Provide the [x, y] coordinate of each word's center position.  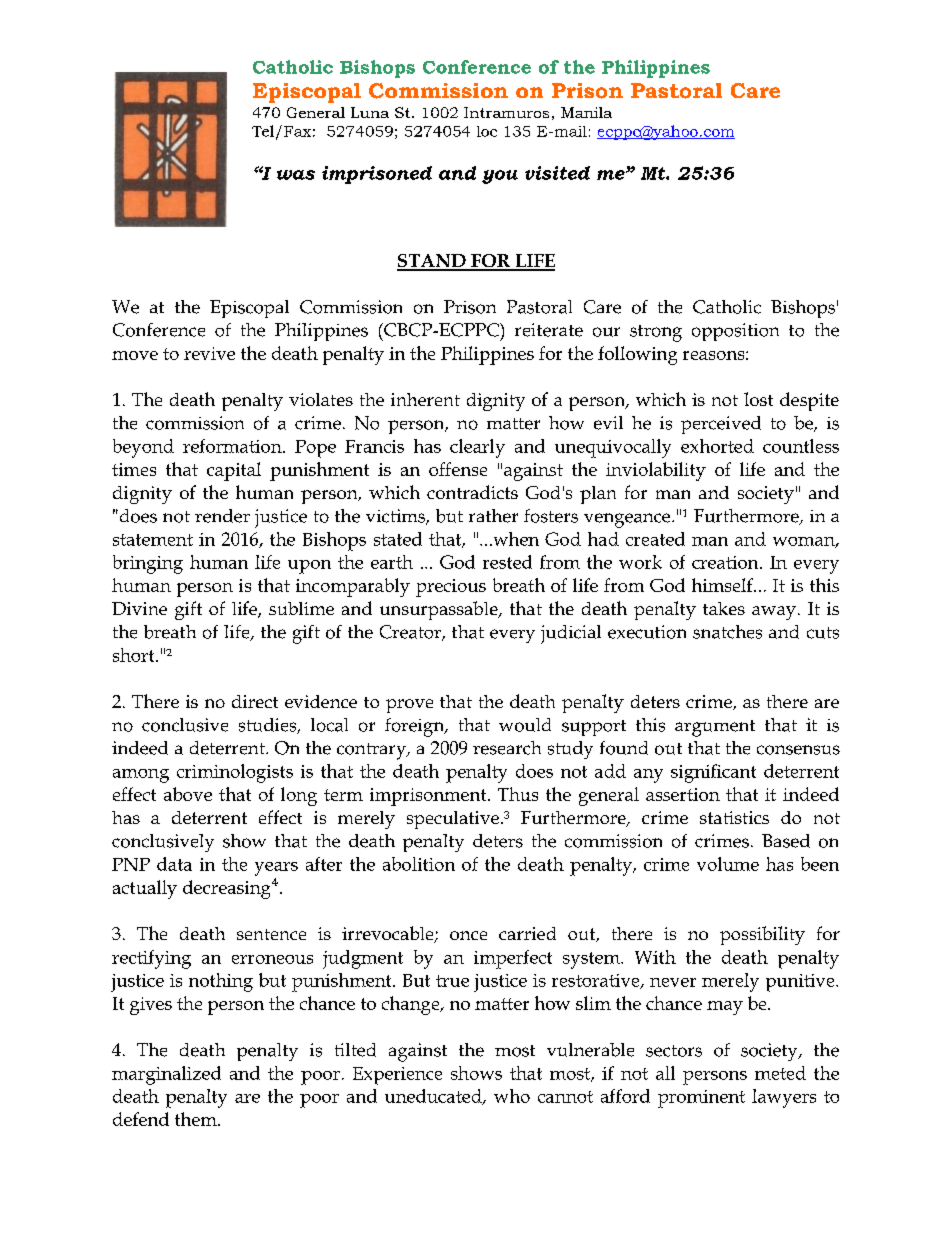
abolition [419, 864]
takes [724, 608]
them [197, 1119]
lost [758, 399]
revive [209, 353]
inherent [425, 399]
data [174, 864]
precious [451, 588]
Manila [586, 112]
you [500, 177]
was [296, 175]
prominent [701, 1099]
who [512, 1096]
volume [728, 864]
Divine [139, 608]
